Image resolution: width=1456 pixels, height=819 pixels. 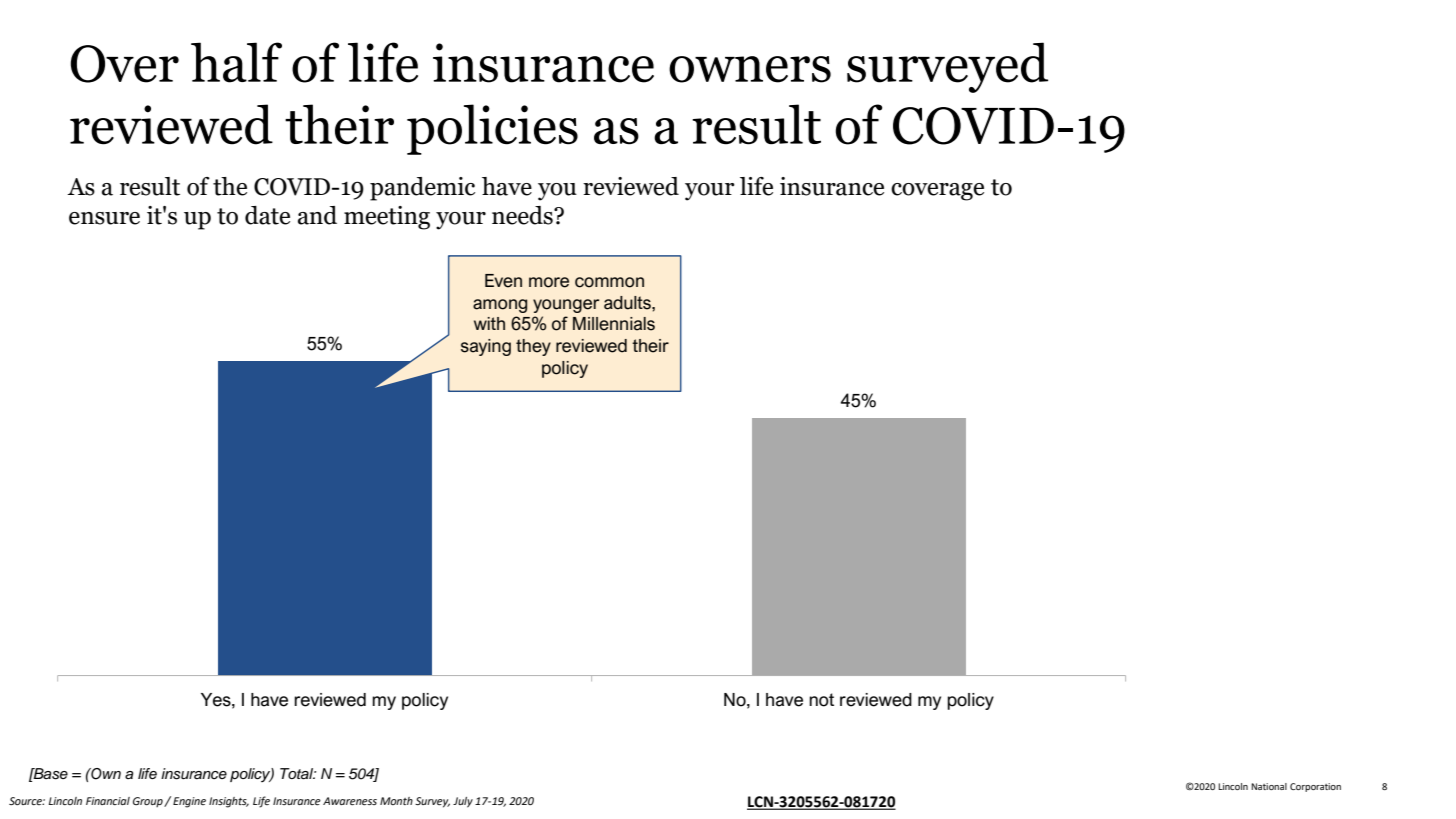 I want to click on Millennials, so click(x=614, y=324).
